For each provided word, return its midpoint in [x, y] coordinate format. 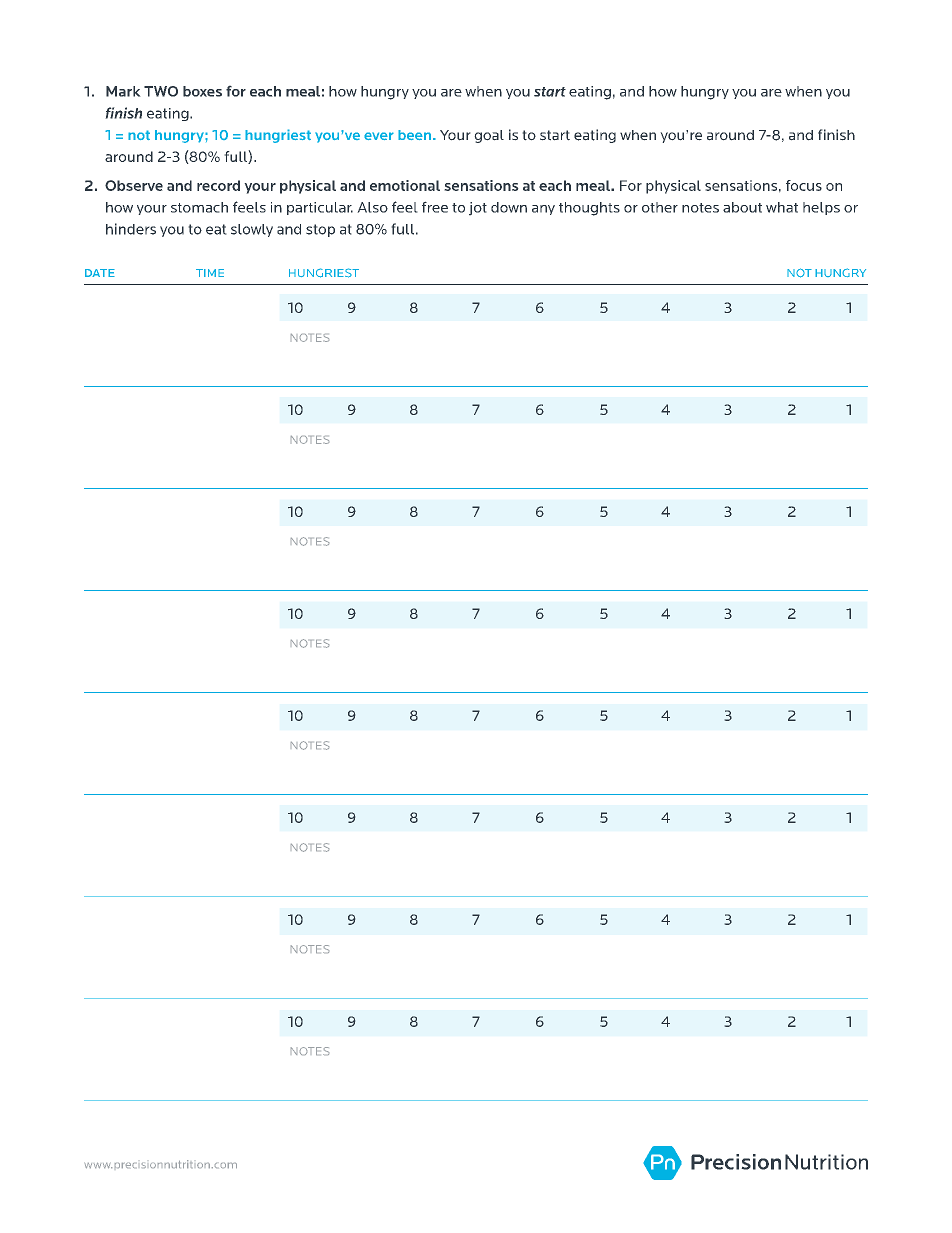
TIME [210, 273]
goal [489, 136]
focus [804, 185]
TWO [161, 91]
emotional [405, 185]
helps [821, 208]
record [218, 185]
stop [320, 230]
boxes [202, 91]
